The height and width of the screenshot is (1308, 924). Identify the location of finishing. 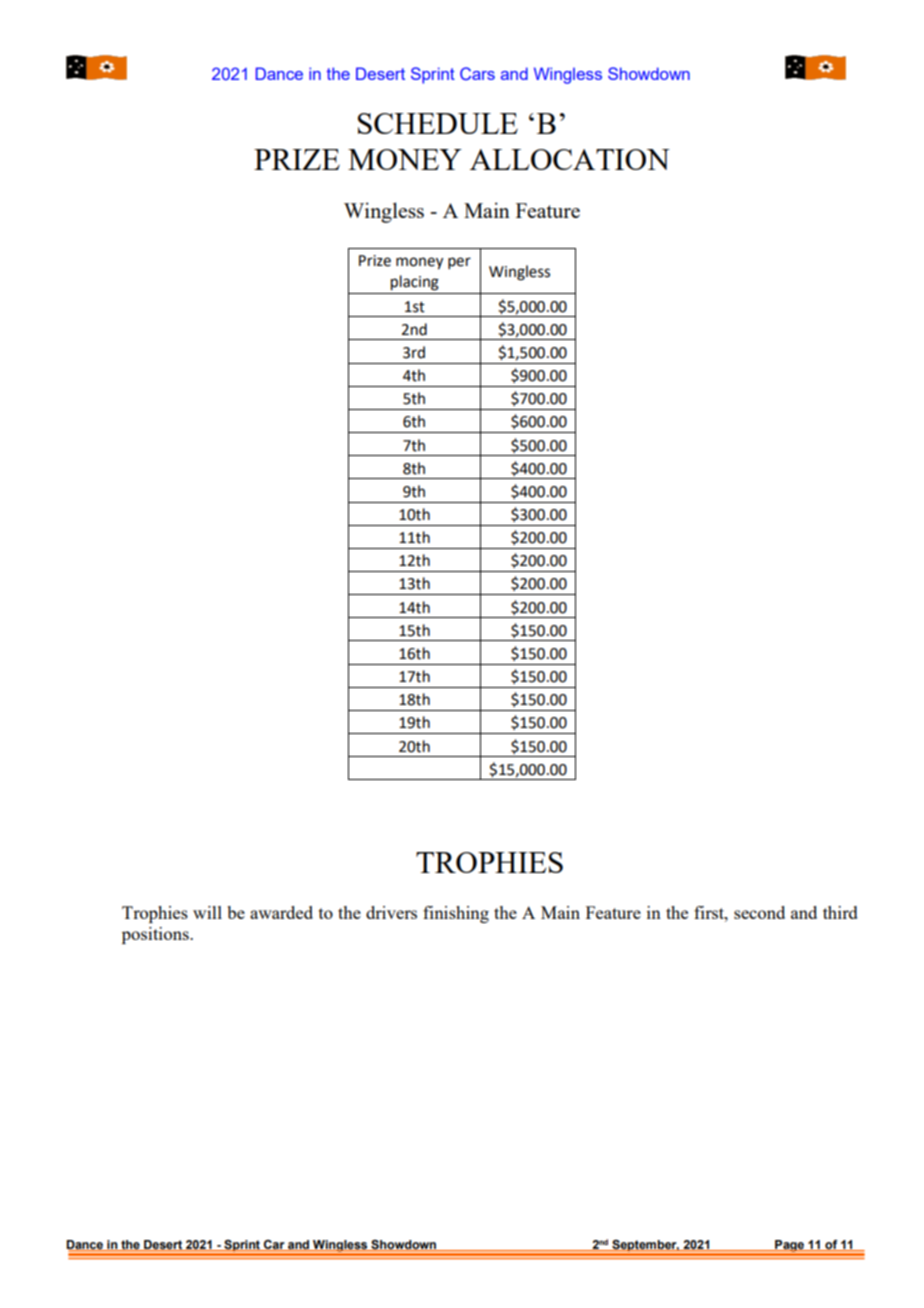
(456, 914).
